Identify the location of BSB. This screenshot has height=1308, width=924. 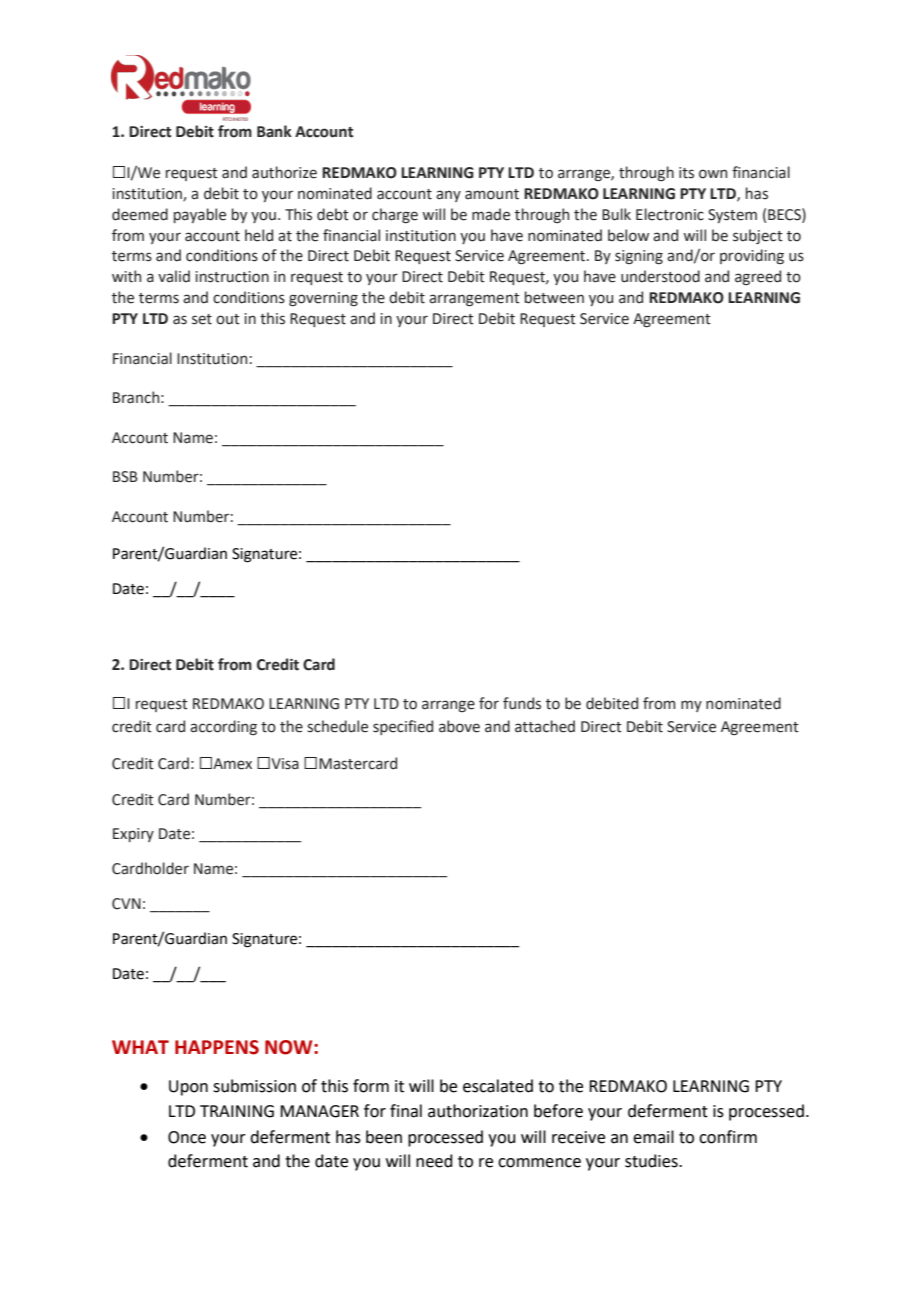
(125, 477).
